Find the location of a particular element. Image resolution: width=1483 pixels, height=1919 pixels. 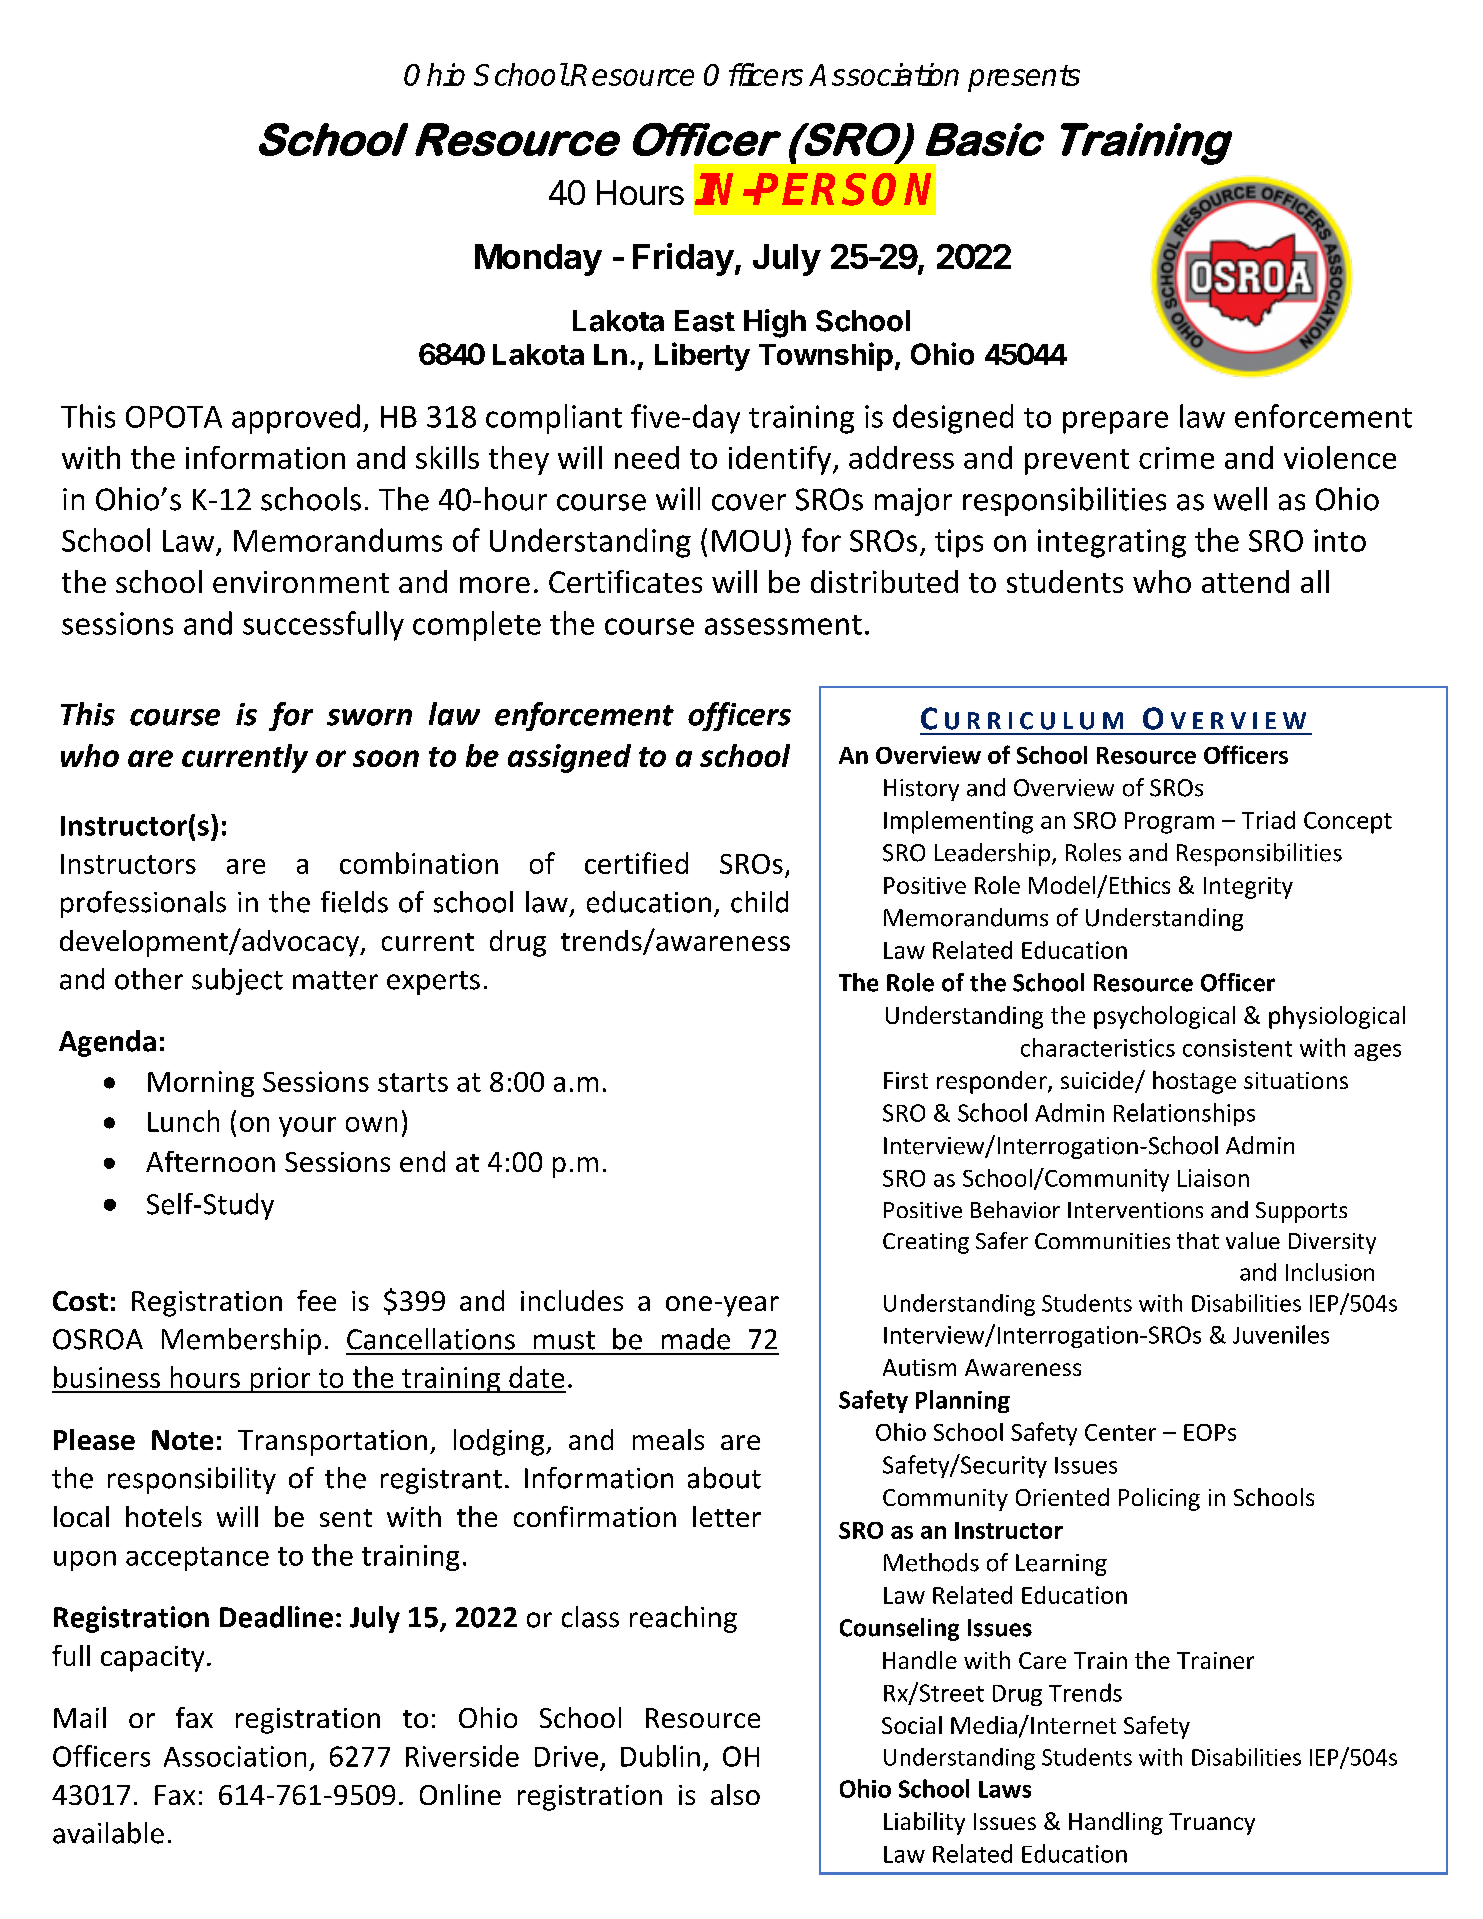

consistent is located at coordinates (1237, 1048).
